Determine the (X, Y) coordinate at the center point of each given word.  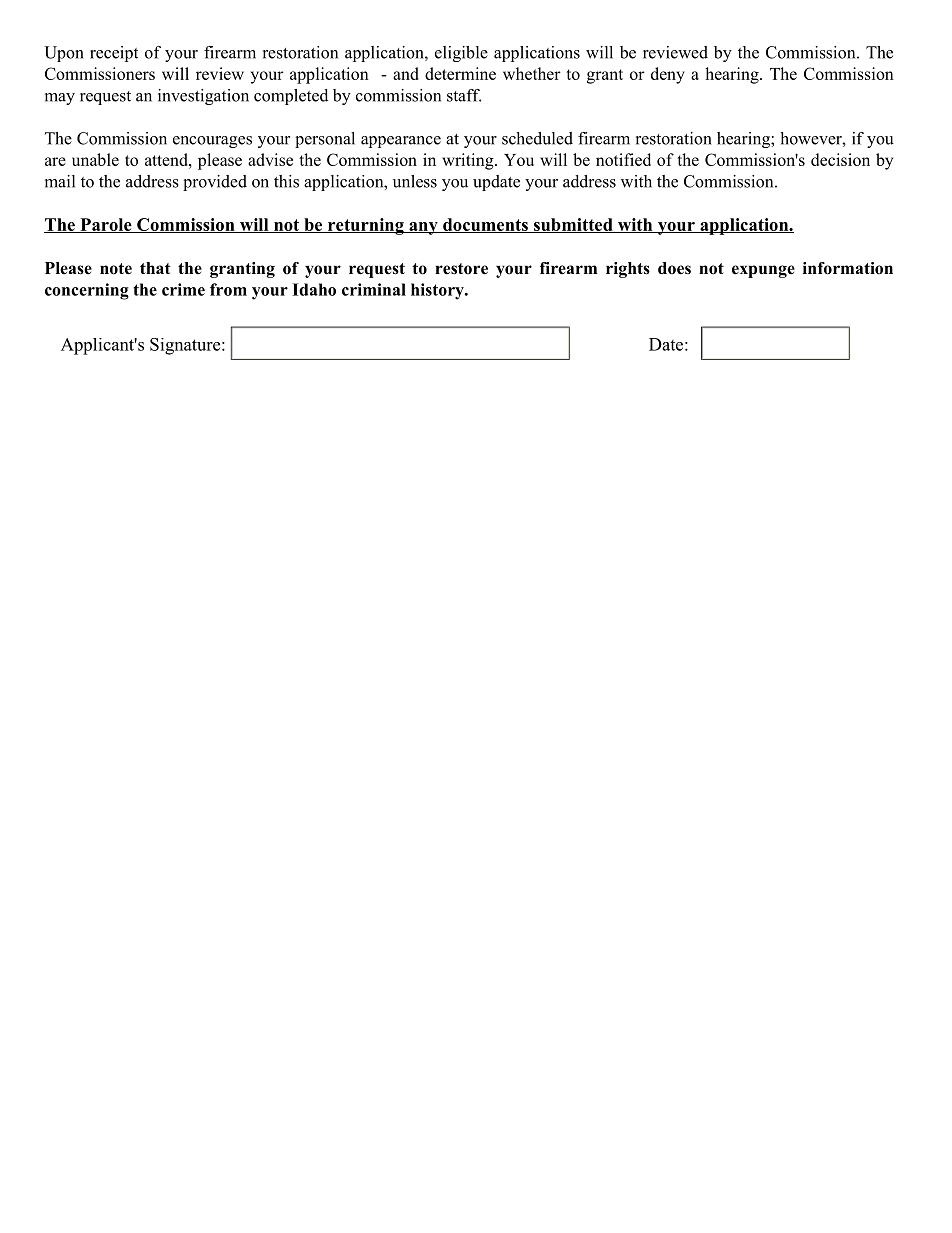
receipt (114, 54)
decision (840, 159)
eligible (461, 54)
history (438, 291)
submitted (573, 225)
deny (668, 75)
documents (485, 225)
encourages (212, 142)
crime (183, 289)
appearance (401, 142)
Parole (106, 225)
